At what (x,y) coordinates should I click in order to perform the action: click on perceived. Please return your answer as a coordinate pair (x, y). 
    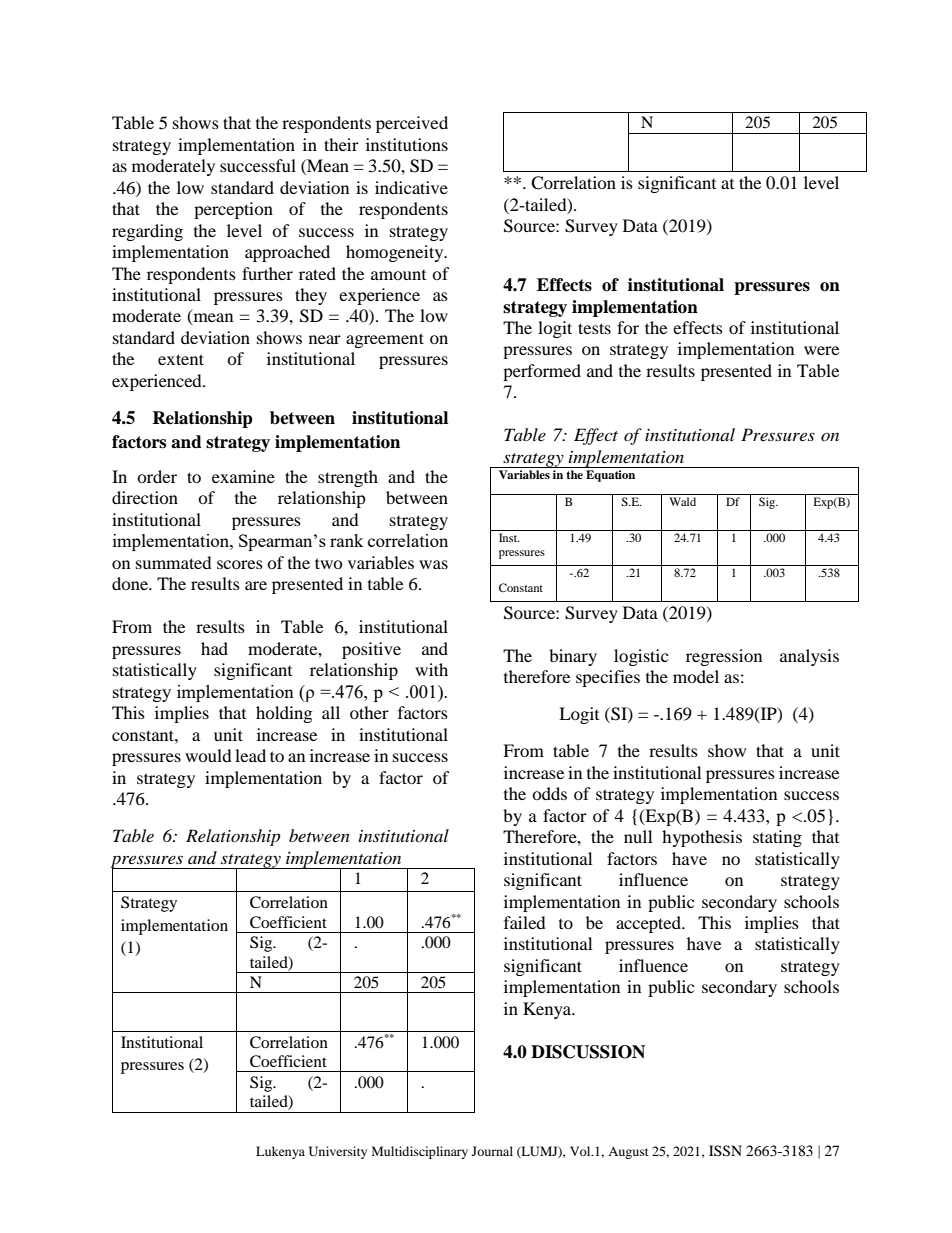
    Looking at the image, I should click on (412, 124).
